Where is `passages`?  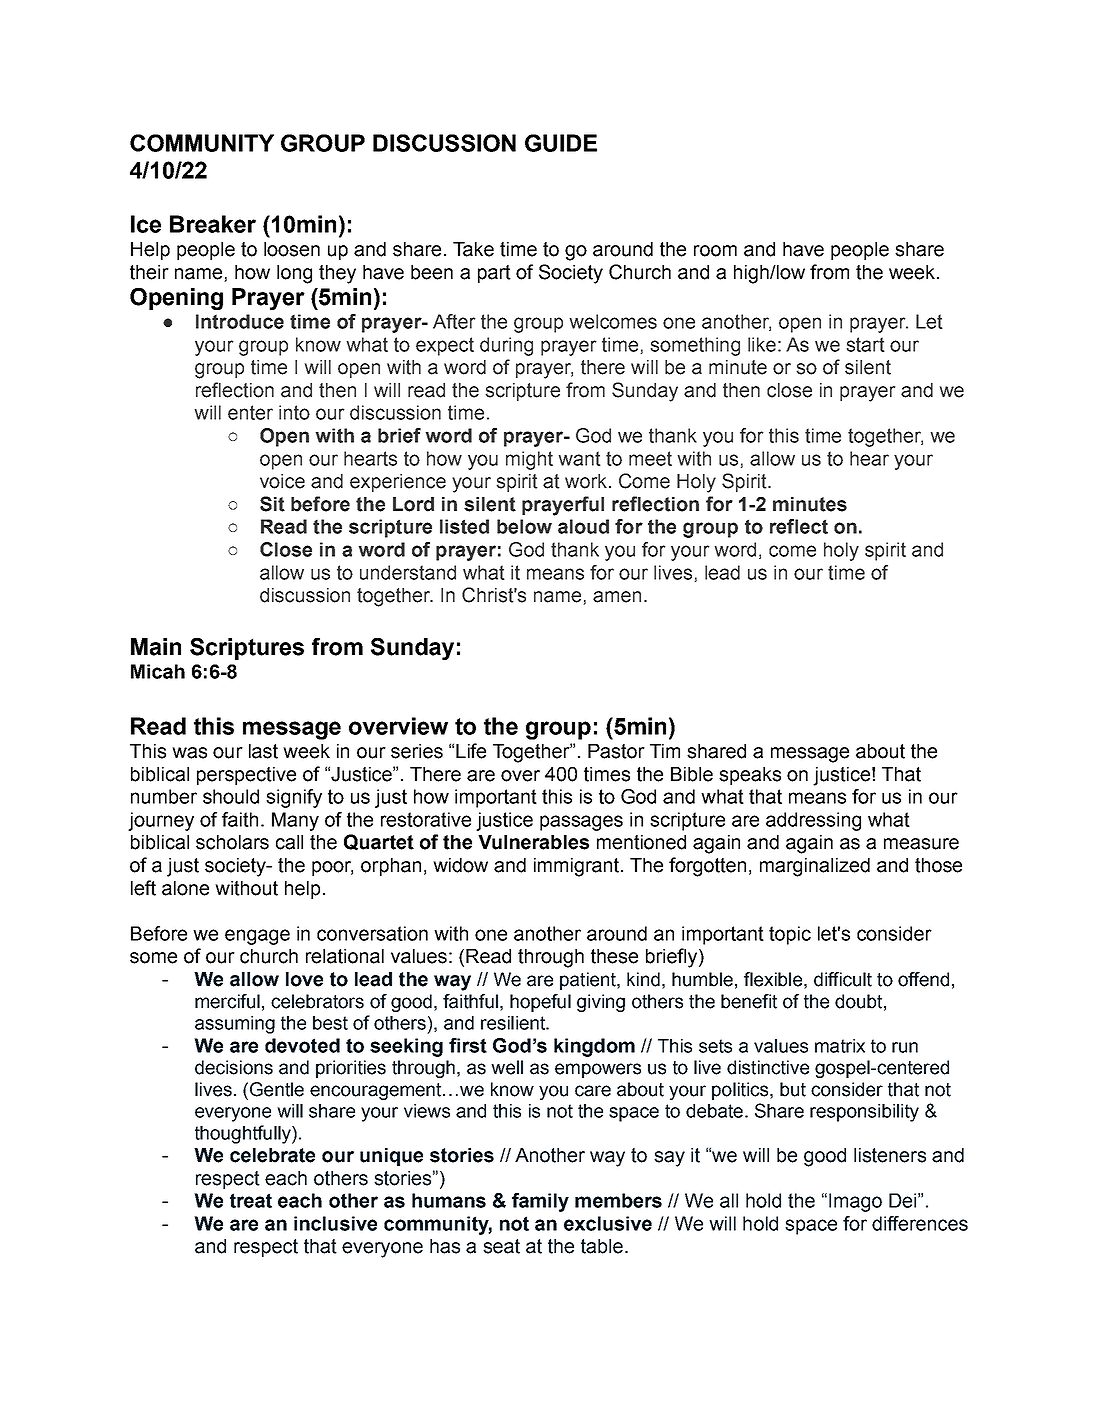 passages is located at coordinates (581, 823).
